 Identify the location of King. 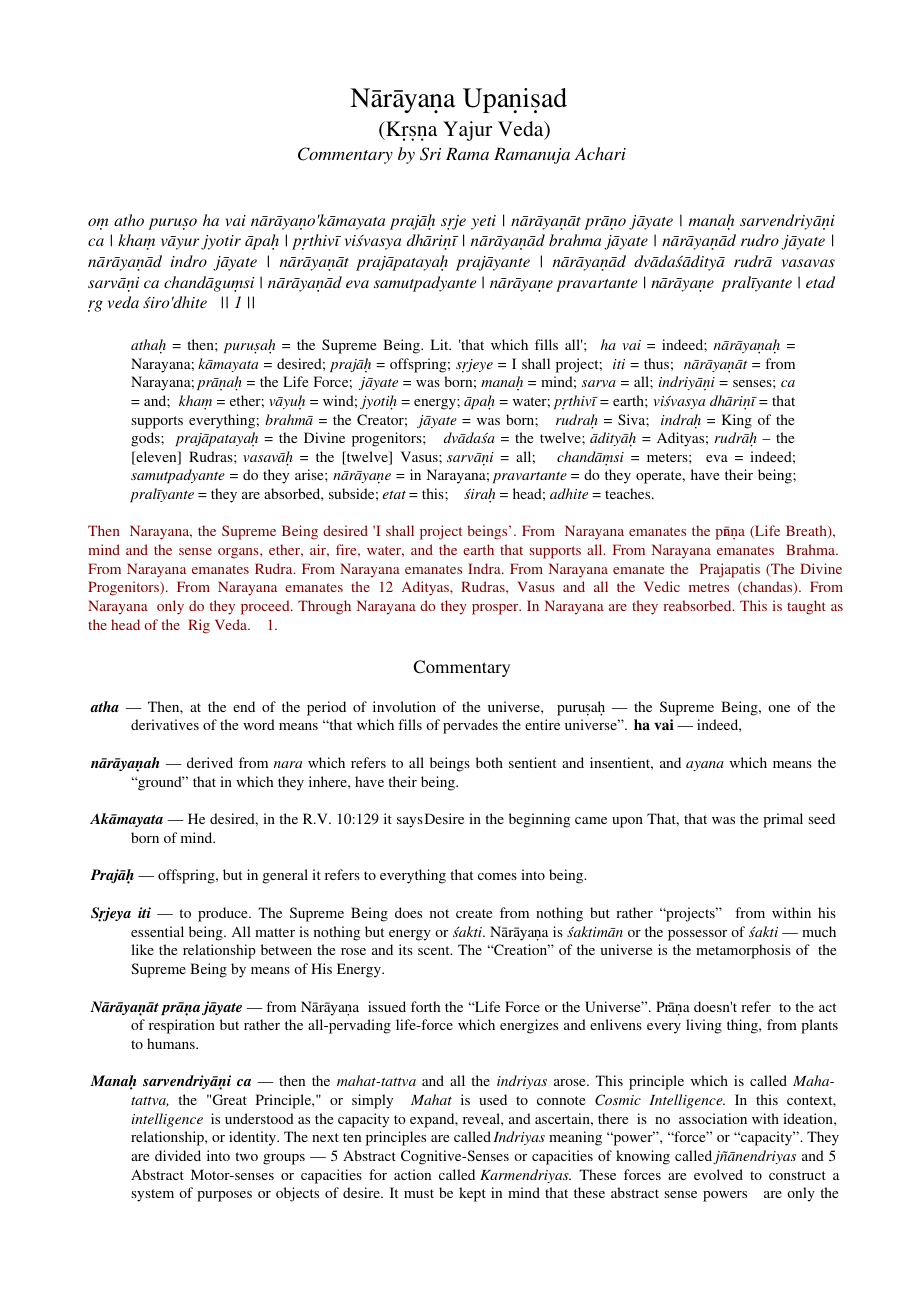
(737, 421).
